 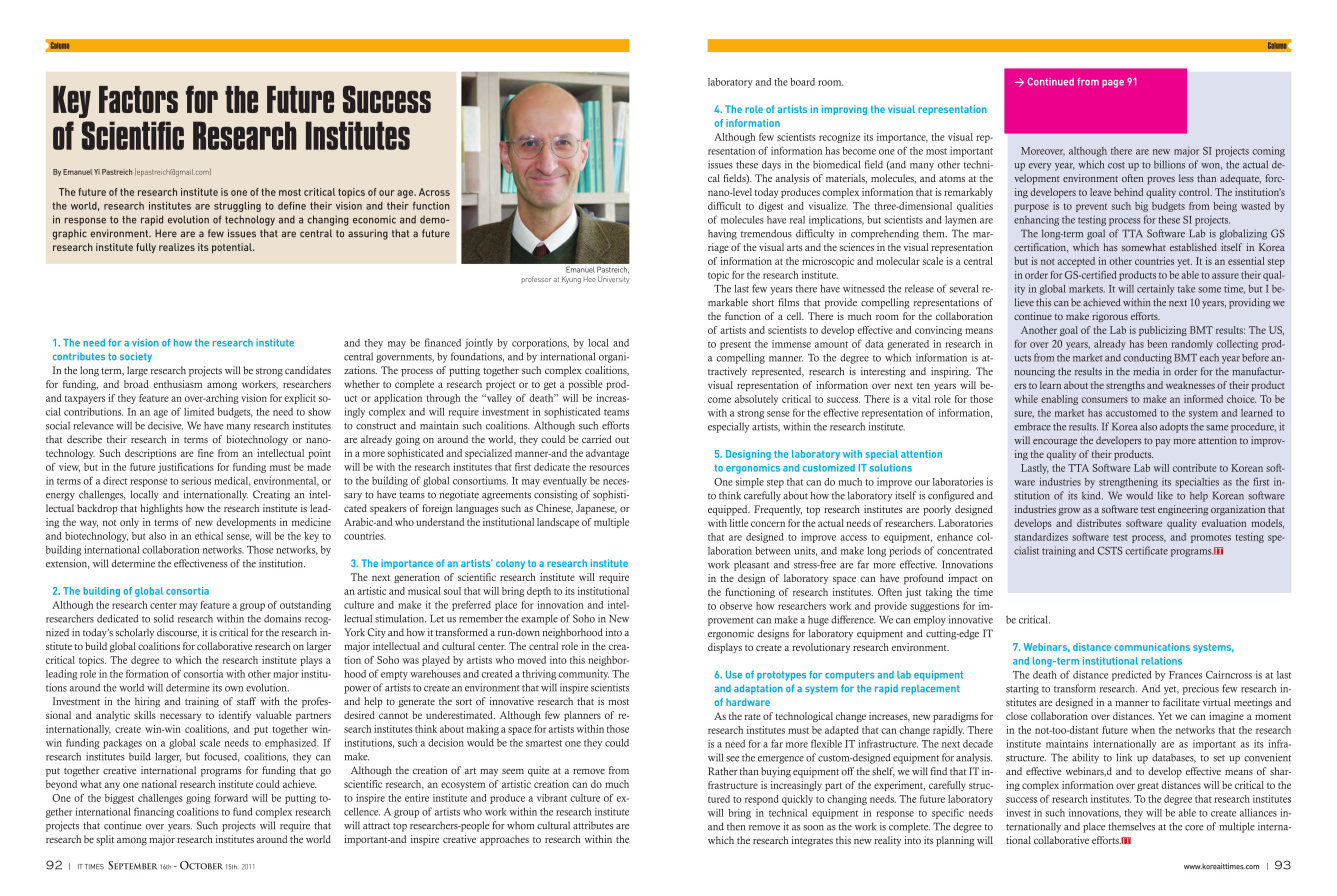 I want to click on encourage, so click(x=1055, y=443).
